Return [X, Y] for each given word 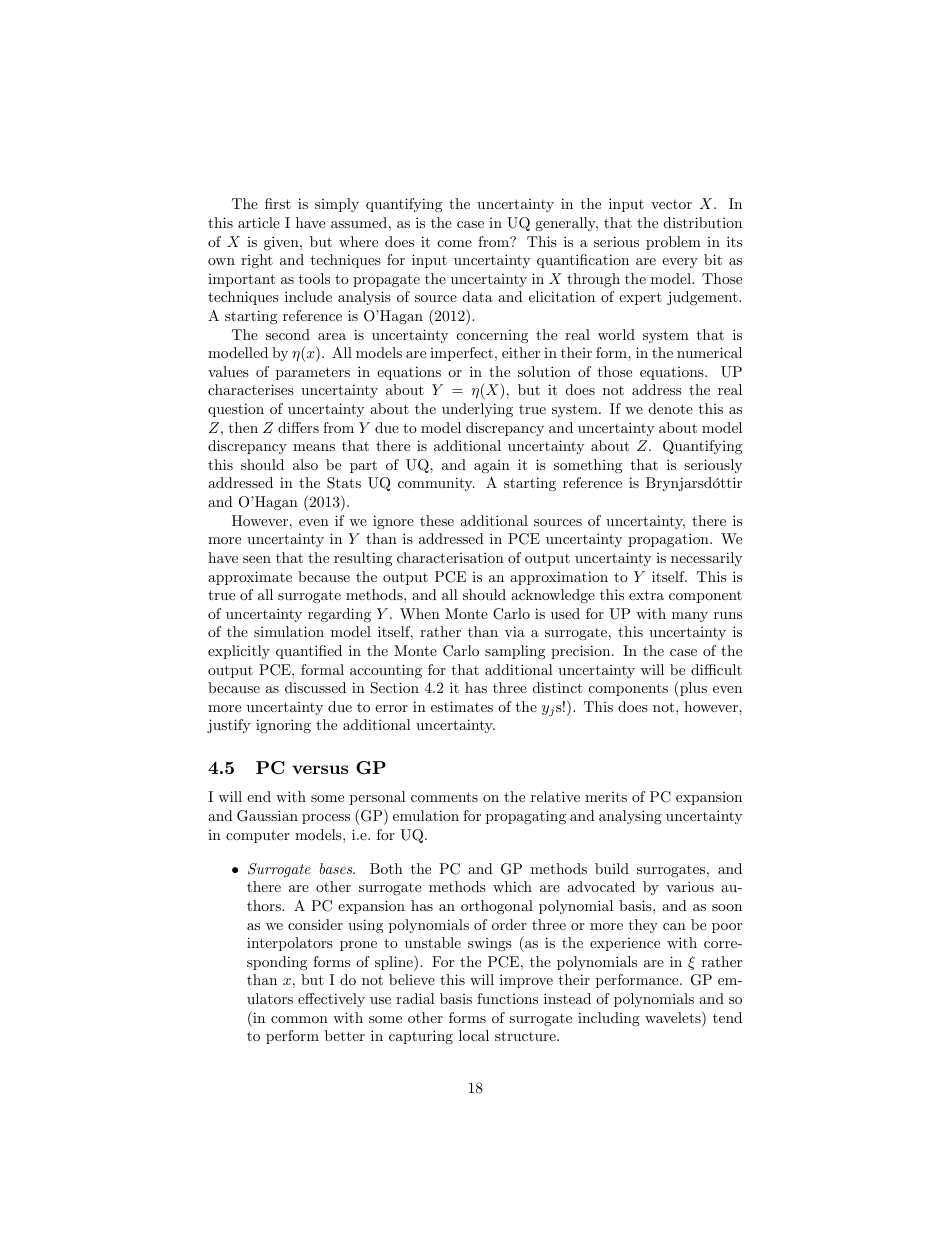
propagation [669, 540]
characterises [251, 389]
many [690, 617]
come [455, 243]
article [259, 222]
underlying [477, 410]
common [299, 1019]
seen [257, 559]
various [690, 886]
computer [257, 836]
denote [670, 408]
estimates [462, 706]
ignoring [283, 726]
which [512, 886]
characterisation [450, 557]
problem [673, 243]
